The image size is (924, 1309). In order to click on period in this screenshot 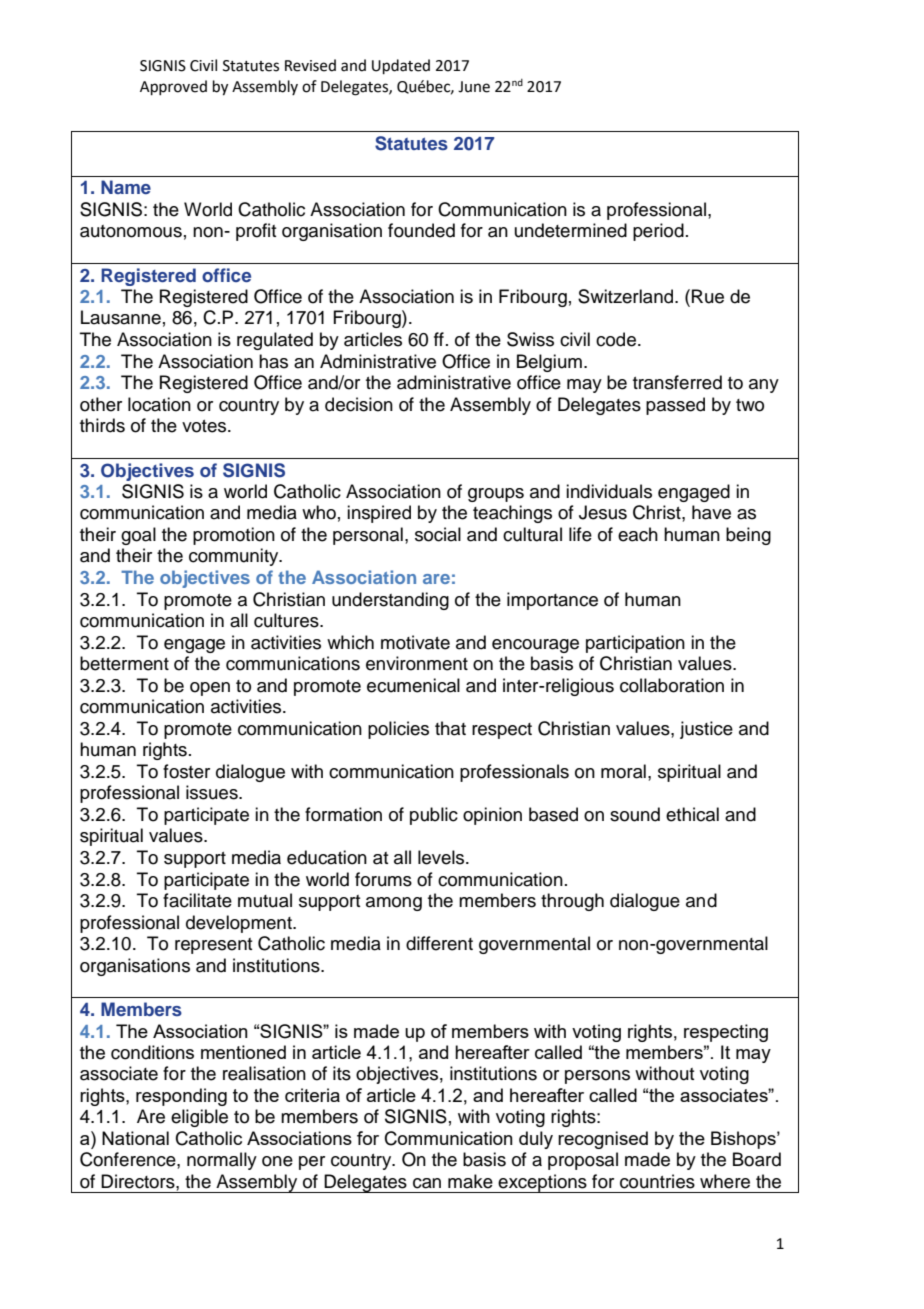, I will do `click(658, 232)`.
